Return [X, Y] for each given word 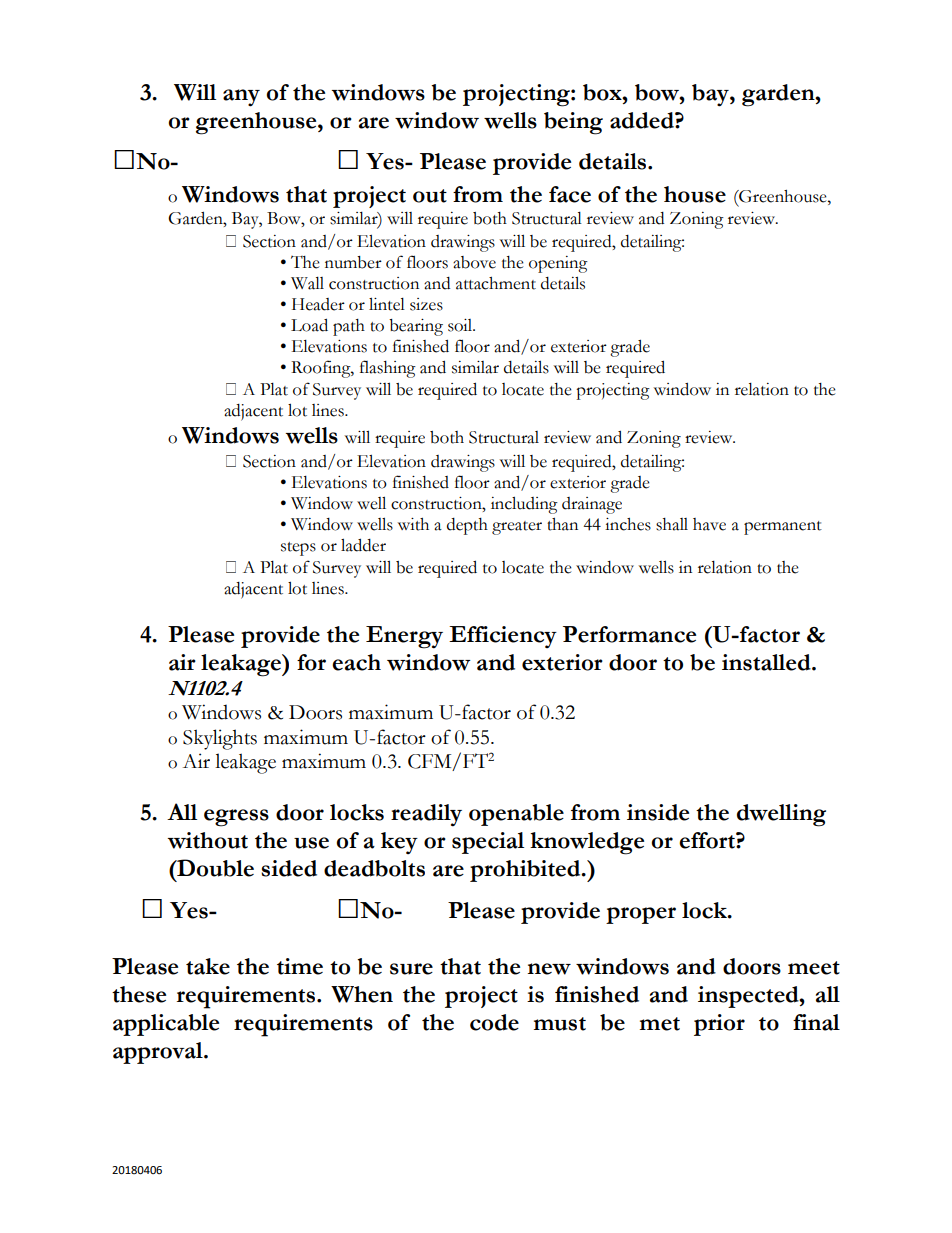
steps [298, 549]
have [709, 524]
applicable [166, 1025]
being [573, 123]
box [603, 92]
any [241, 98]
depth [467, 526]
